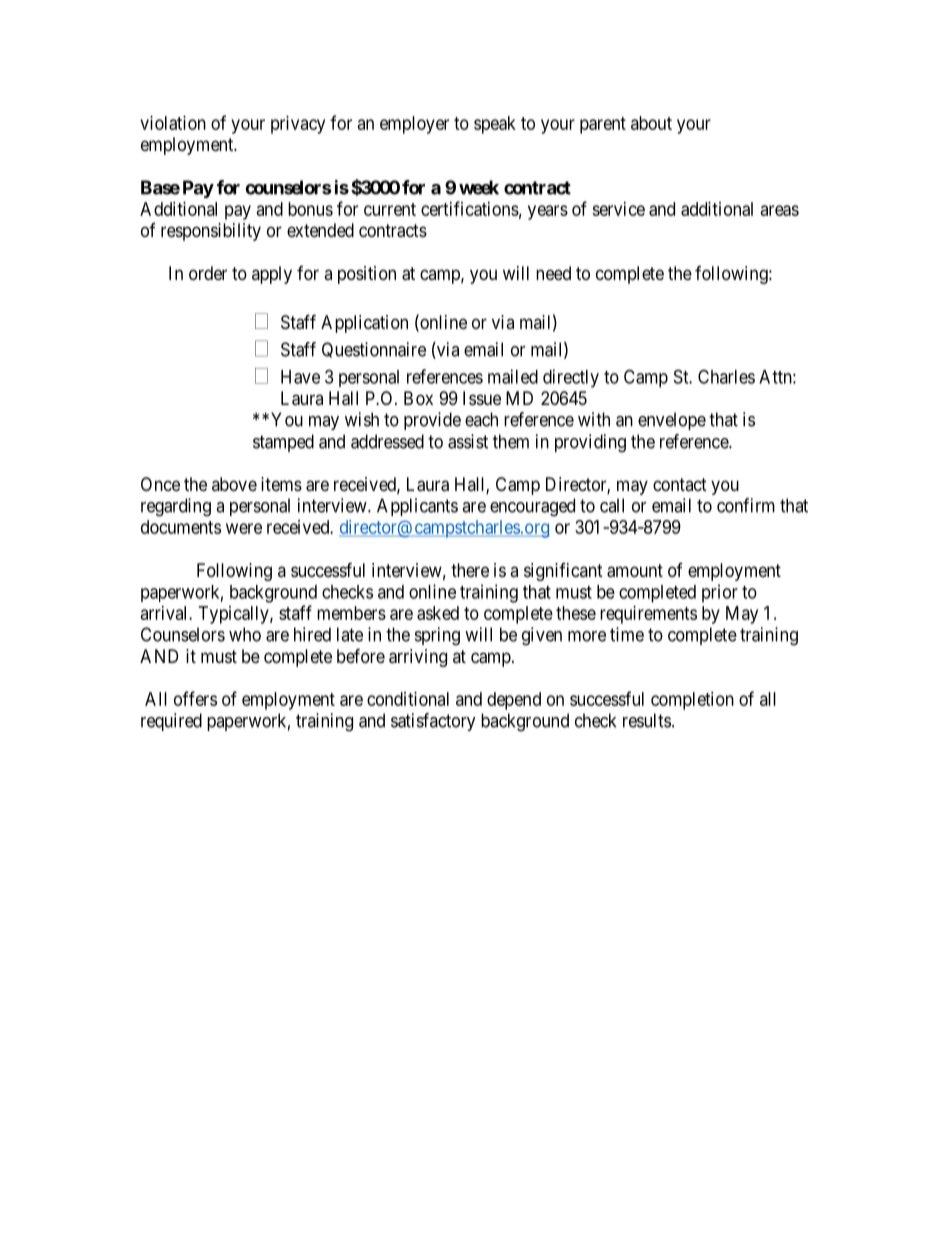  What do you see at coordinates (298, 125) in the screenshot?
I see `privacy` at bounding box center [298, 125].
